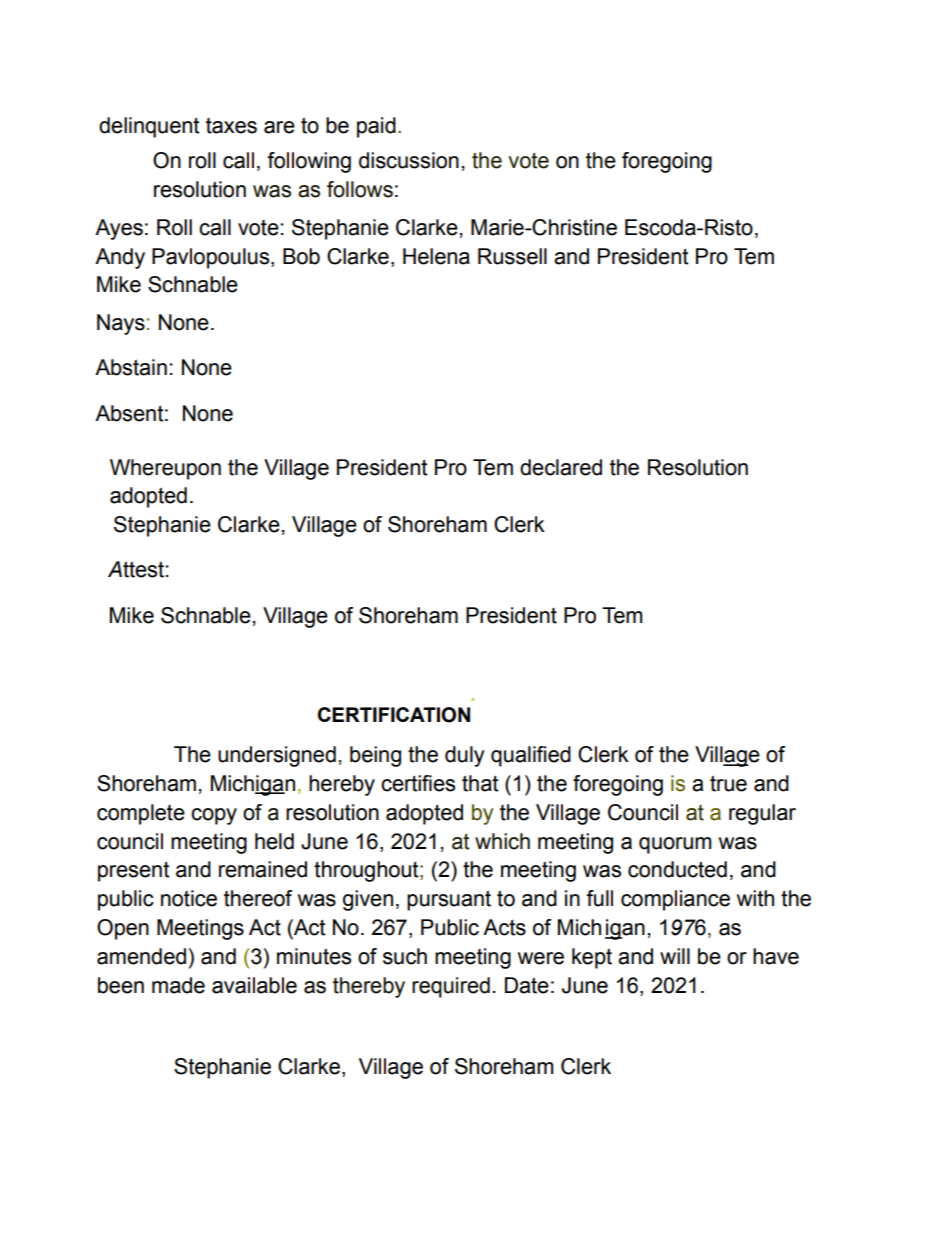 The image size is (952, 1233). I want to click on Russell, so click(512, 256).
